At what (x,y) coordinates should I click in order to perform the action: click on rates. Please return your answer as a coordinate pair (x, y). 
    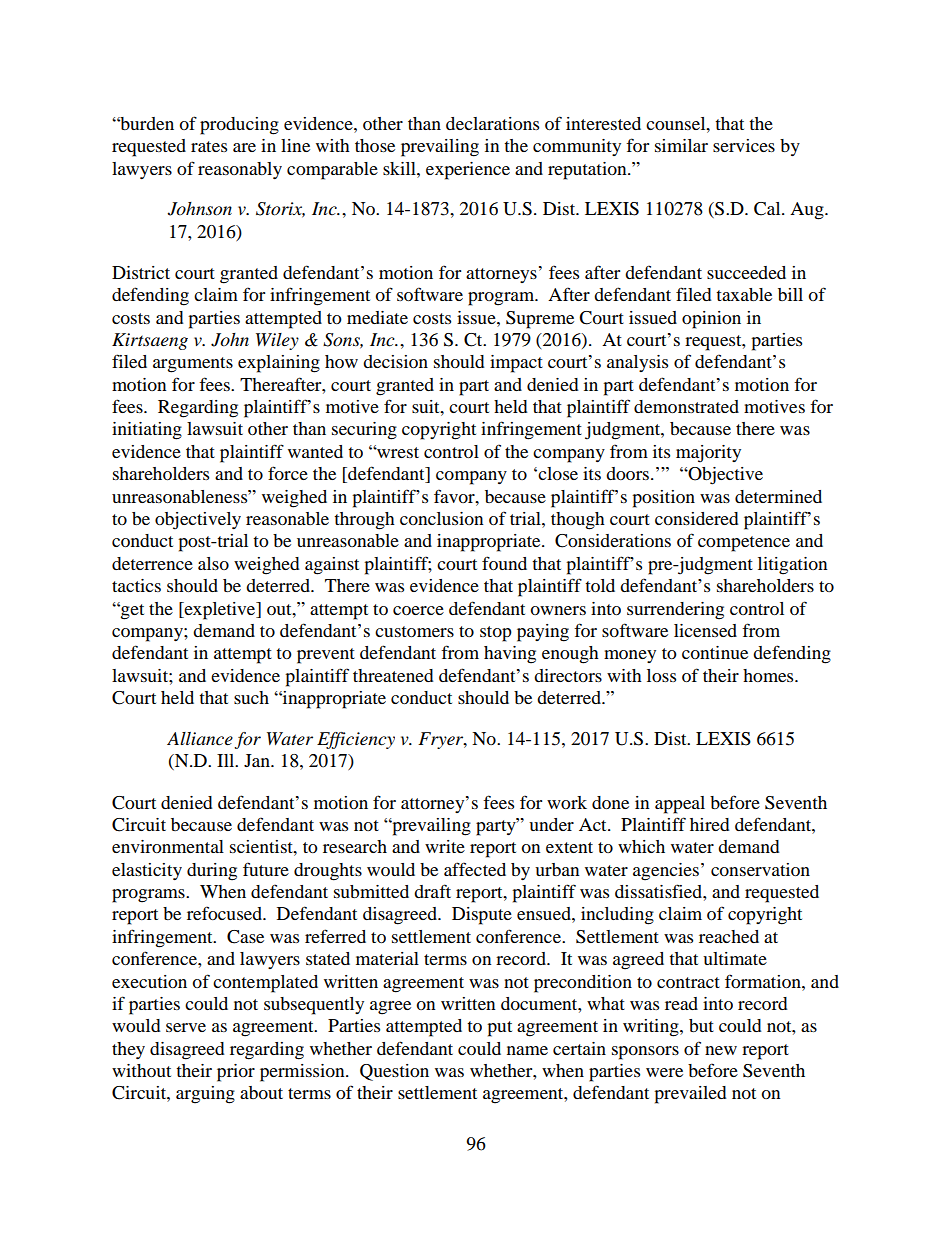
    Looking at the image, I should click on (209, 146).
